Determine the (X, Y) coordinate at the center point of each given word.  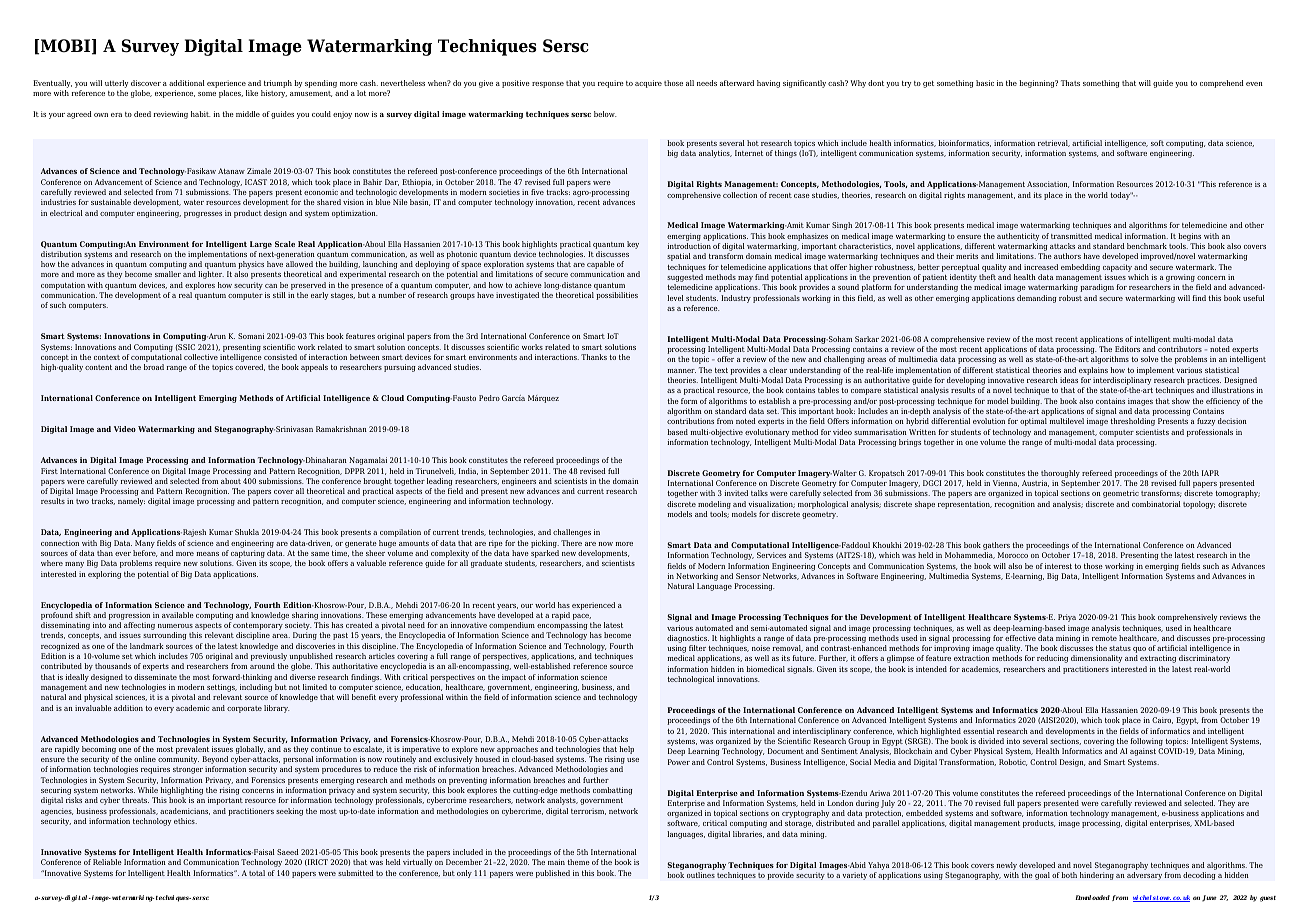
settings (222, 689)
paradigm (1097, 288)
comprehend (1222, 84)
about (231, 481)
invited (736, 493)
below (605, 114)
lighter (211, 275)
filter (697, 648)
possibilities (617, 296)
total (257, 873)
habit (201, 114)
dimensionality (1096, 659)
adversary (1144, 876)
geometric (1121, 494)
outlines (701, 875)
